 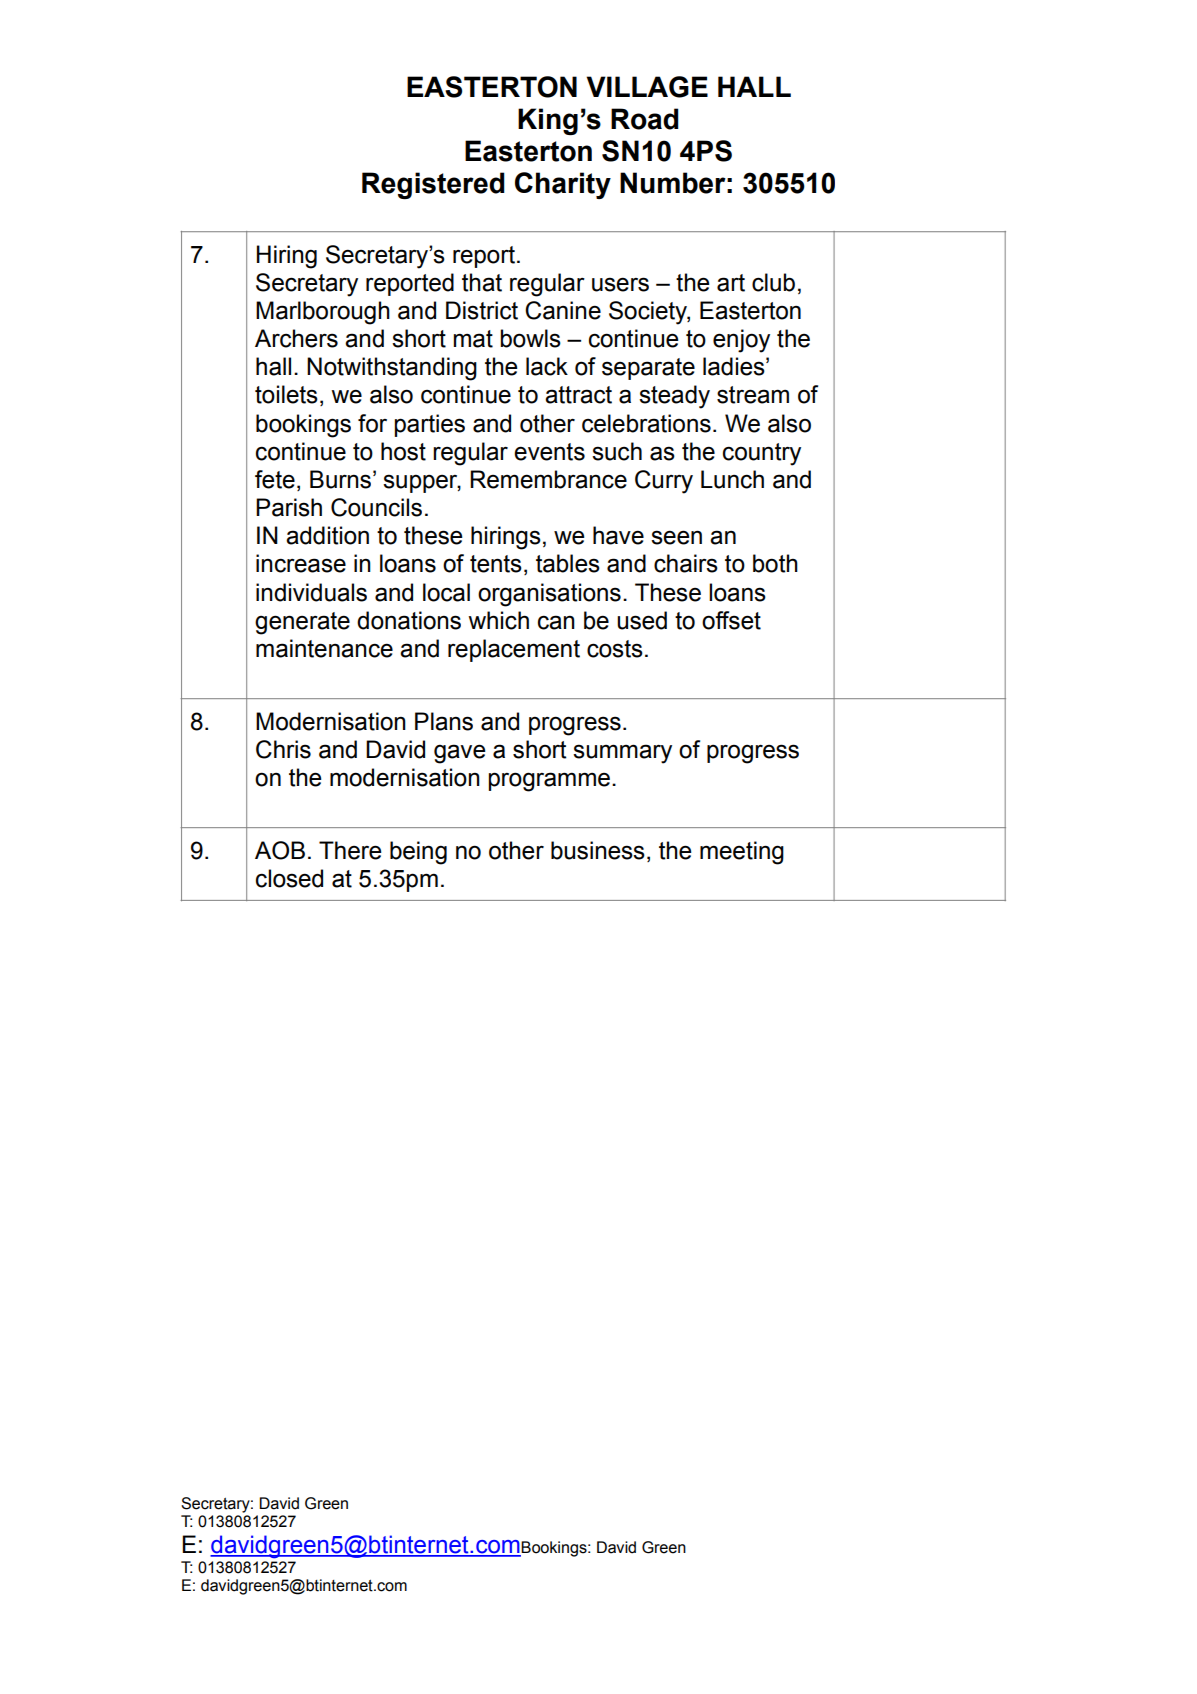 What do you see at coordinates (563, 310) in the page?
I see `Canine` at bounding box center [563, 310].
